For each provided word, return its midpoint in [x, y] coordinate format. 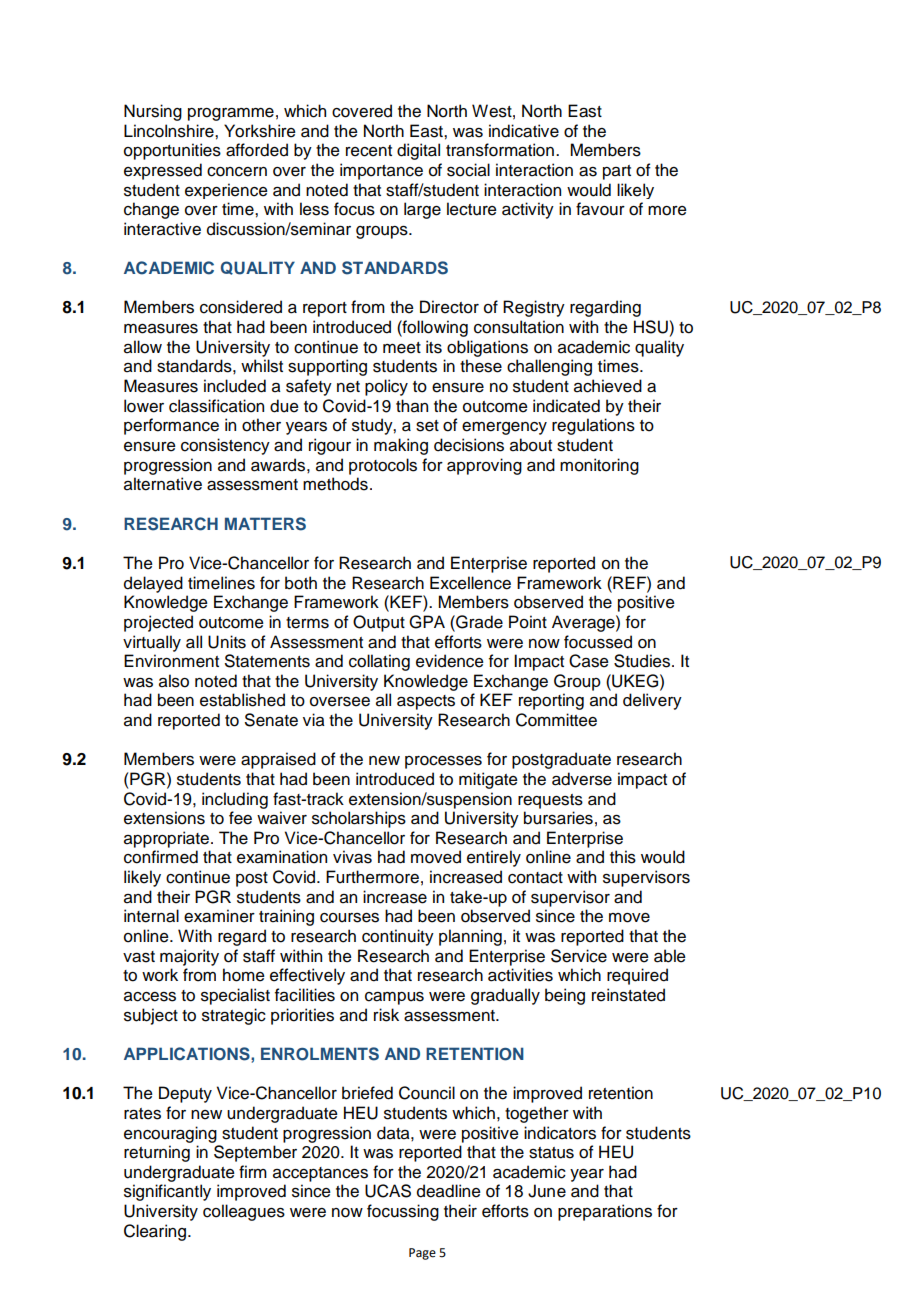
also [174, 681]
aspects [426, 702]
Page [422, 1254]
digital [418, 151]
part [617, 172]
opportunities [172, 151]
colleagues [244, 1212]
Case [589, 661]
